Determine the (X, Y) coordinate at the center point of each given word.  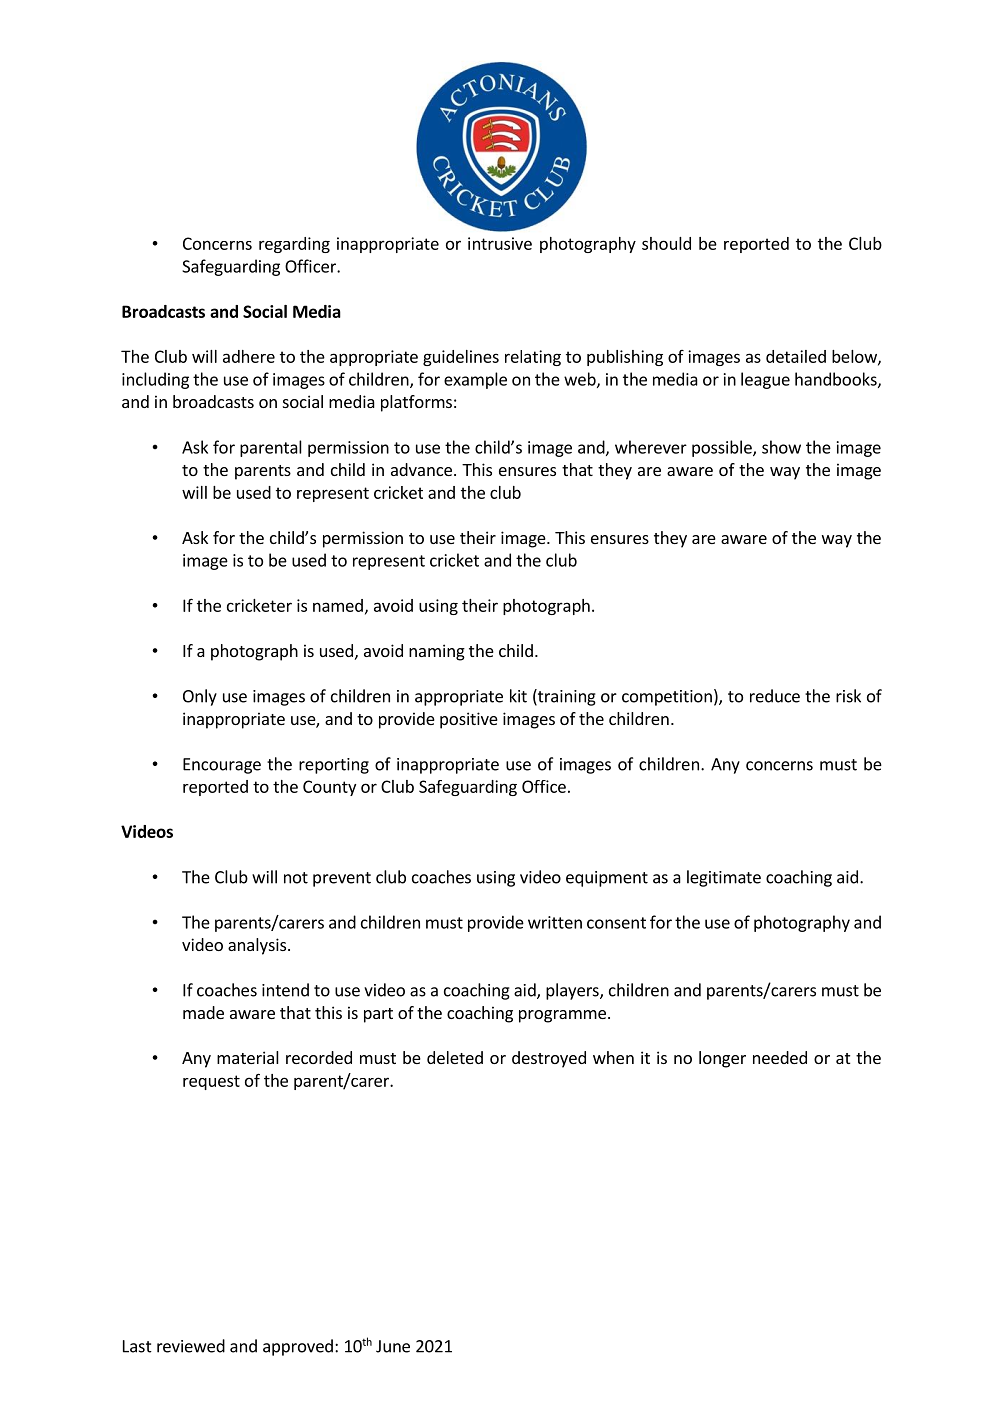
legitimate (724, 878)
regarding (294, 245)
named (338, 605)
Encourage (222, 766)
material (248, 1057)
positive (469, 720)
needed (780, 1057)
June (393, 1346)
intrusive (500, 243)
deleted (455, 1057)
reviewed (191, 1346)
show (781, 447)
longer (722, 1059)
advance (421, 469)
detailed (796, 356)
